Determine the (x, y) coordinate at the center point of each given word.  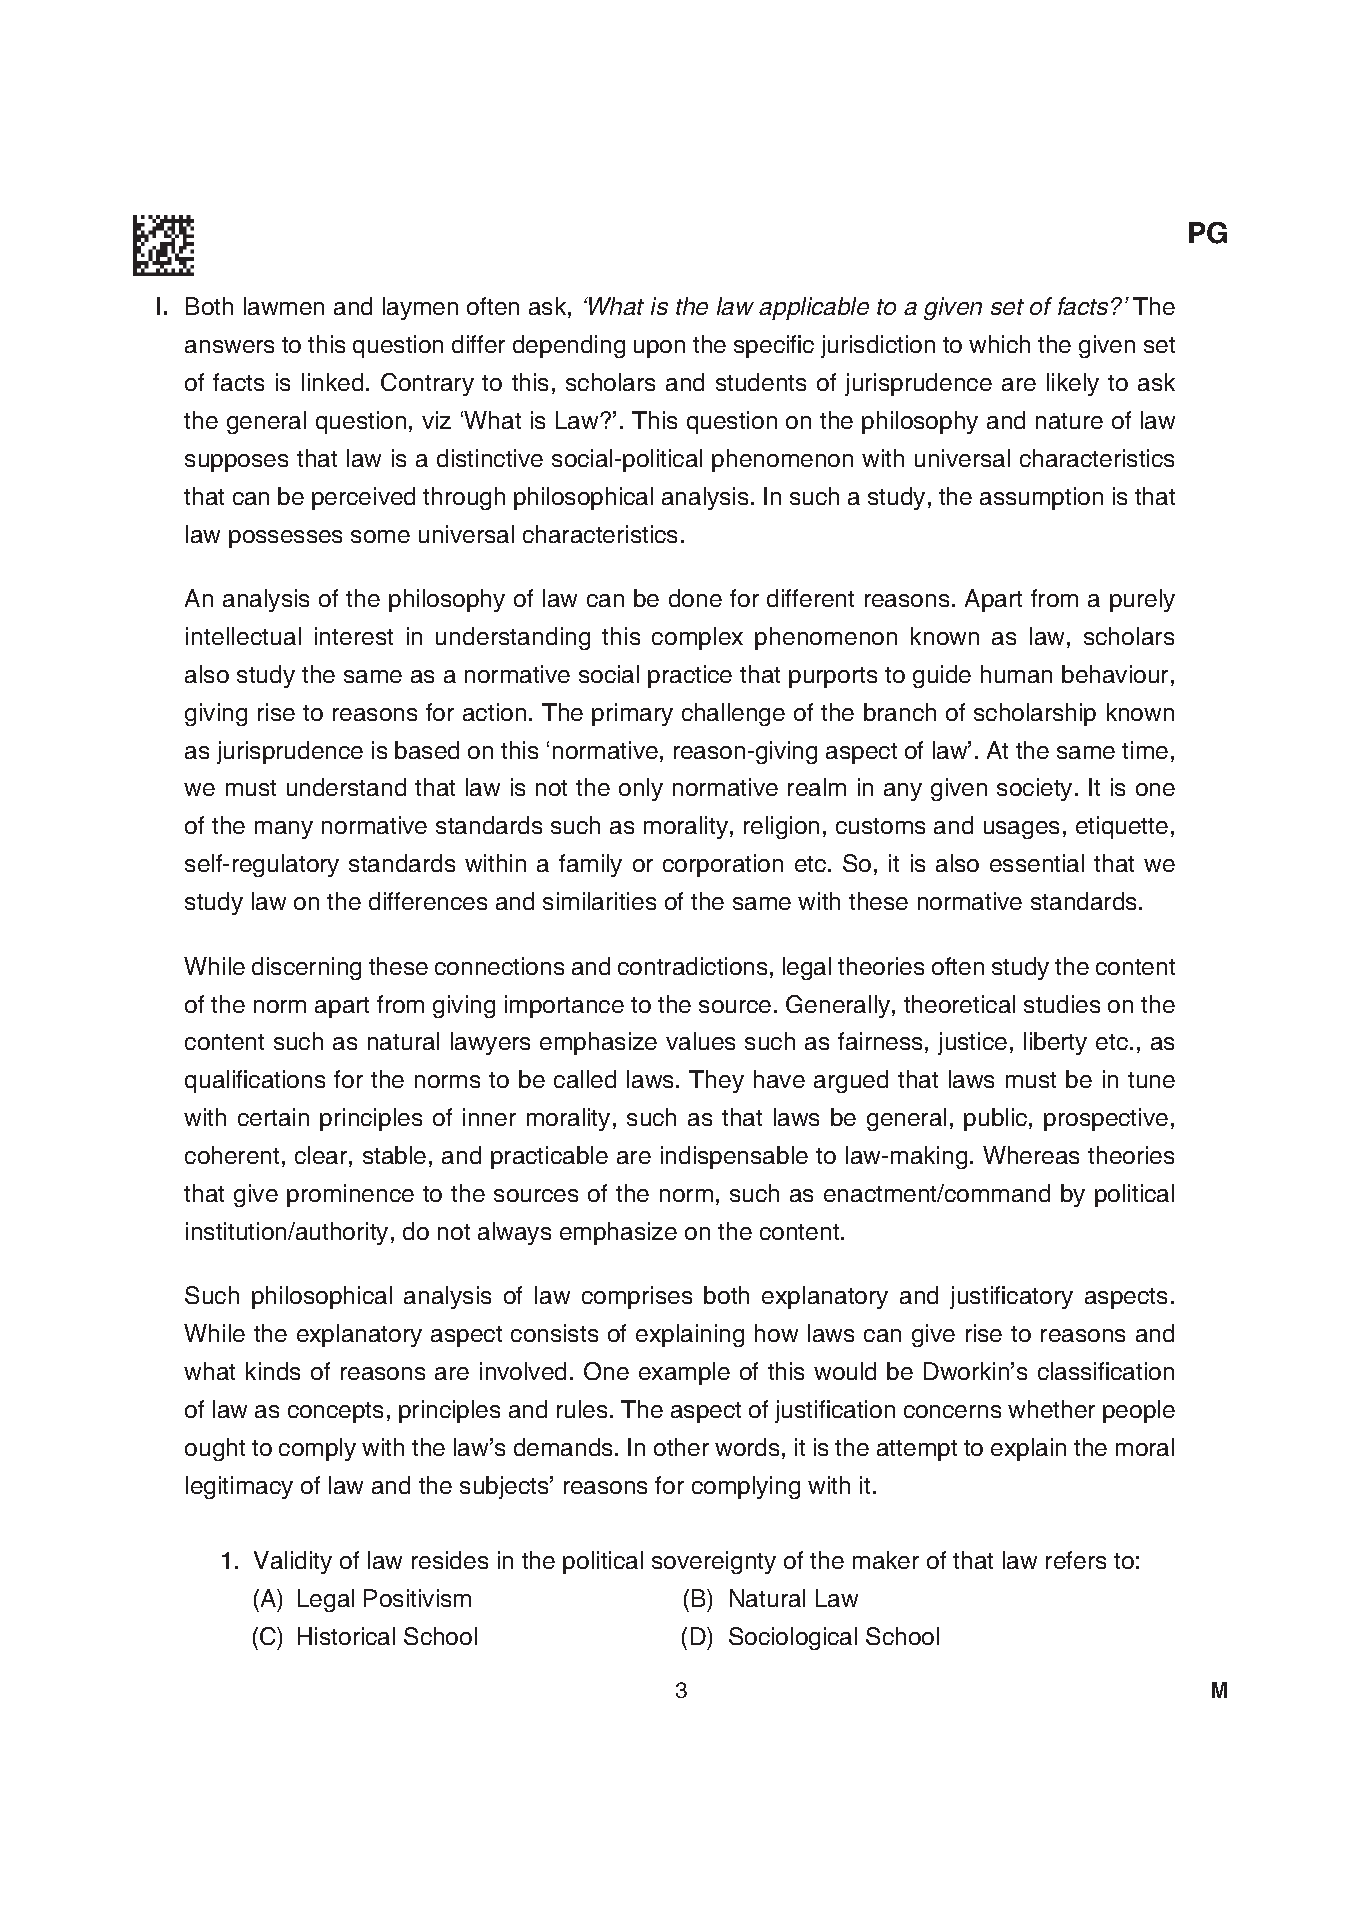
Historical (346, 1636)
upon (659, 349)
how (776, 1333)
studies (1062, 1004)
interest (354, 636)
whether (1051, 1409)
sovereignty (714, 1562)
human (1016, 674)
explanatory (359, 1335)
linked (332, 382)
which (999, 344)
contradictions (692, 966)
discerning (306, 968)
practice (690, 676)
